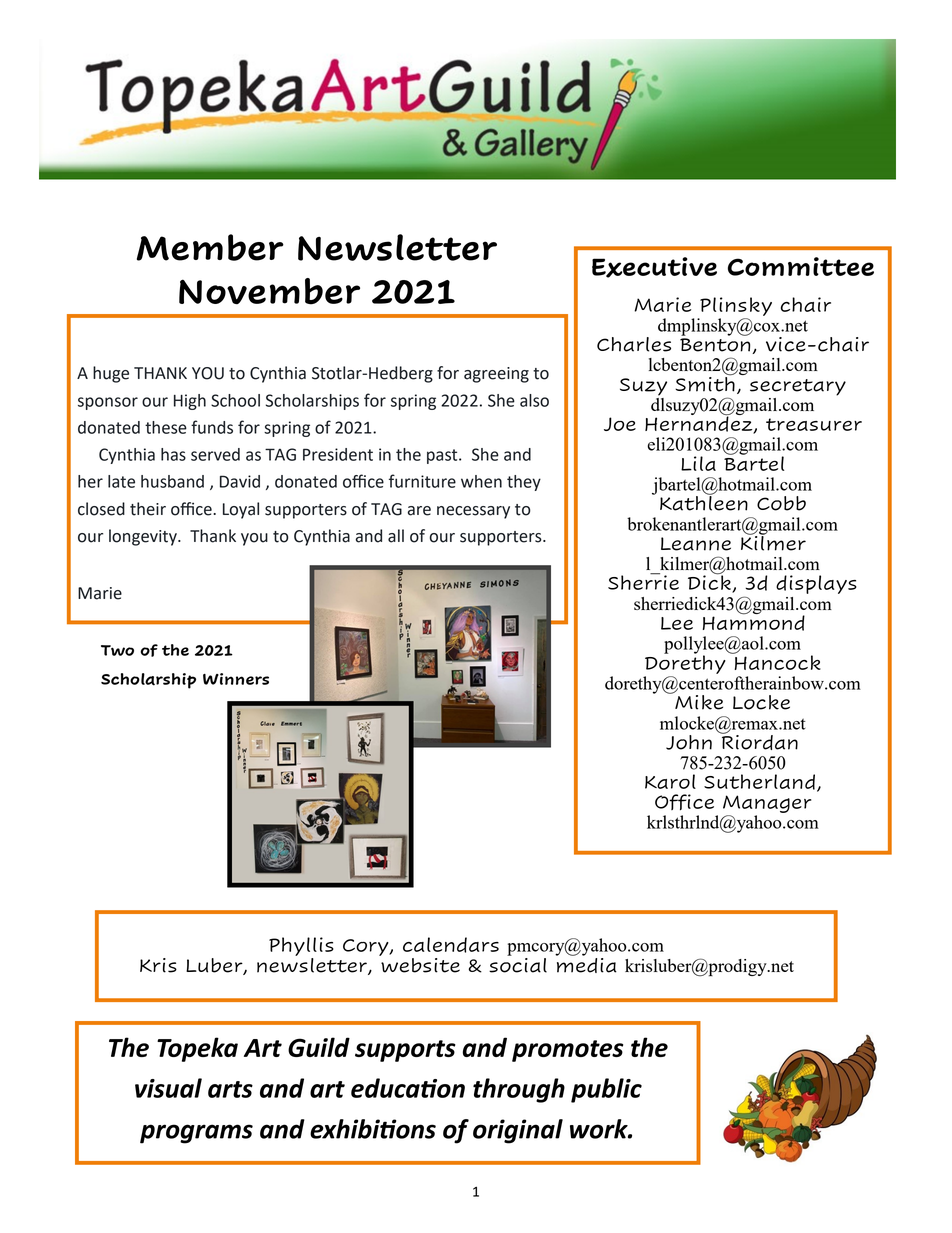 The height and width of the screenshot is (1233, 952). Describe the element at coordinates (473, 512) in the screenshot. I see `necessary` at that location.
